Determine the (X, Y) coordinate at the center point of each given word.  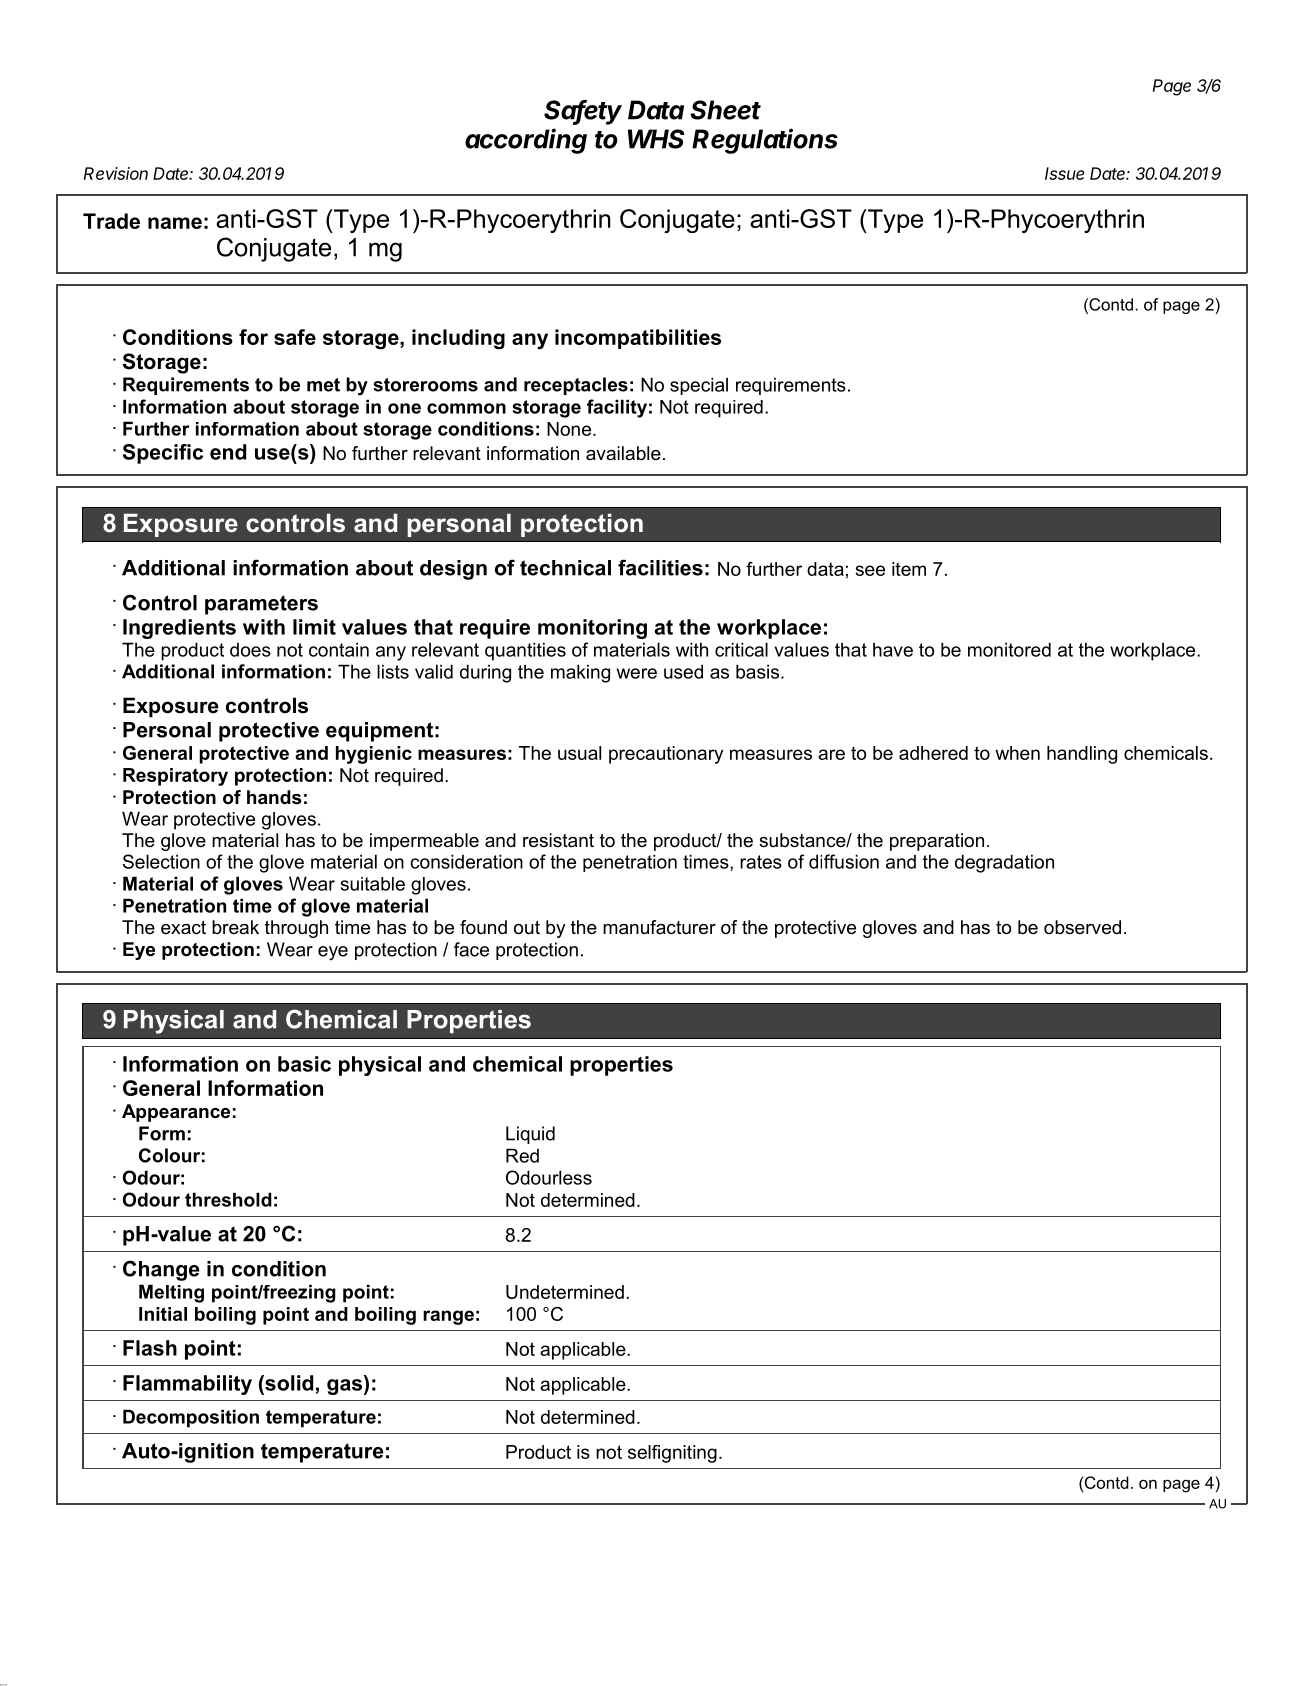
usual (579, 753)
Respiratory (175, 777)
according (526, 141)
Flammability (187, 1385)
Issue (1065, 173)
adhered (933, 753)
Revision (116, 173)
